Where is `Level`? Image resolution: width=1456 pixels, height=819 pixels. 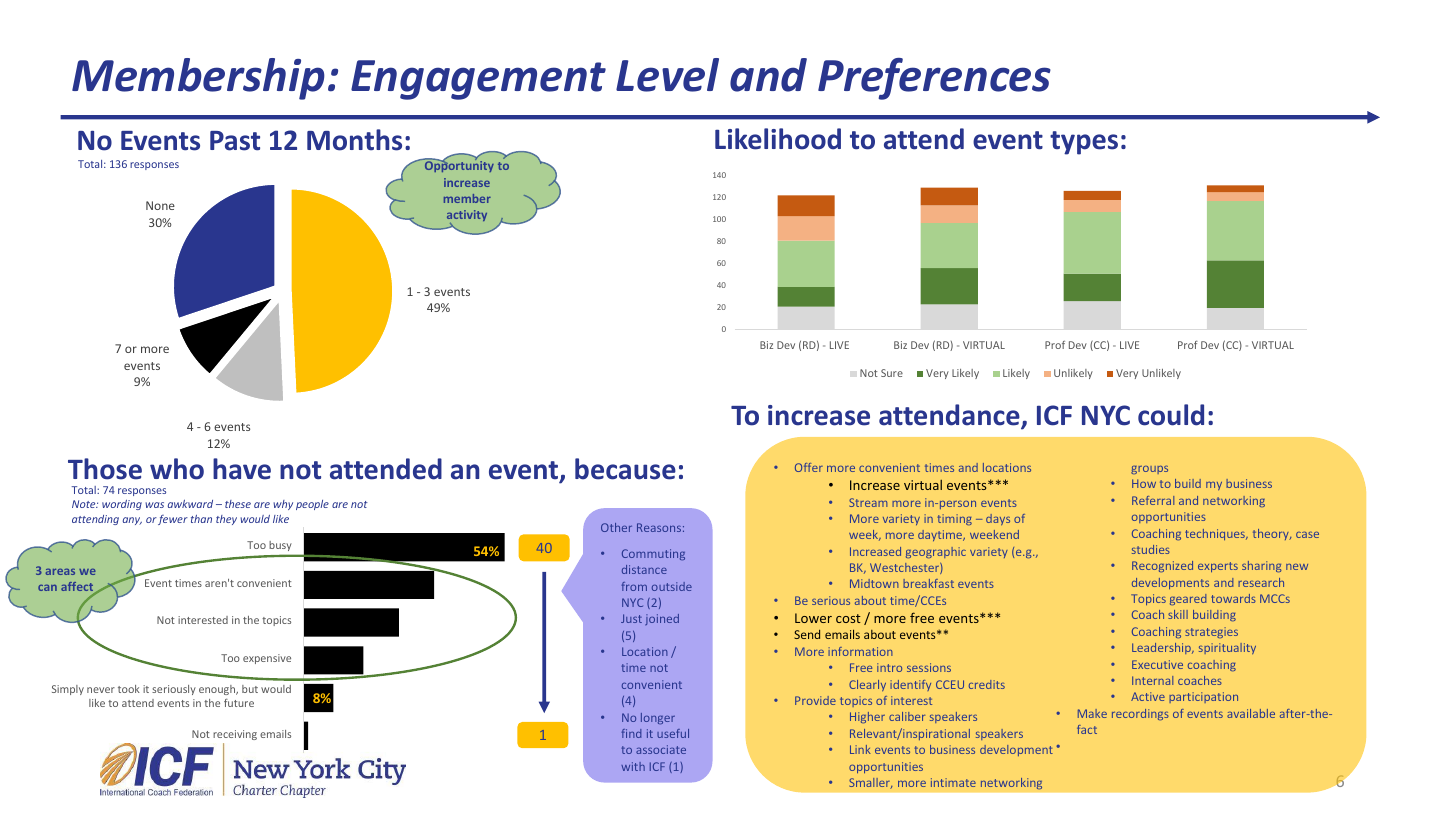
Level is located at coordinates (667, 75).
